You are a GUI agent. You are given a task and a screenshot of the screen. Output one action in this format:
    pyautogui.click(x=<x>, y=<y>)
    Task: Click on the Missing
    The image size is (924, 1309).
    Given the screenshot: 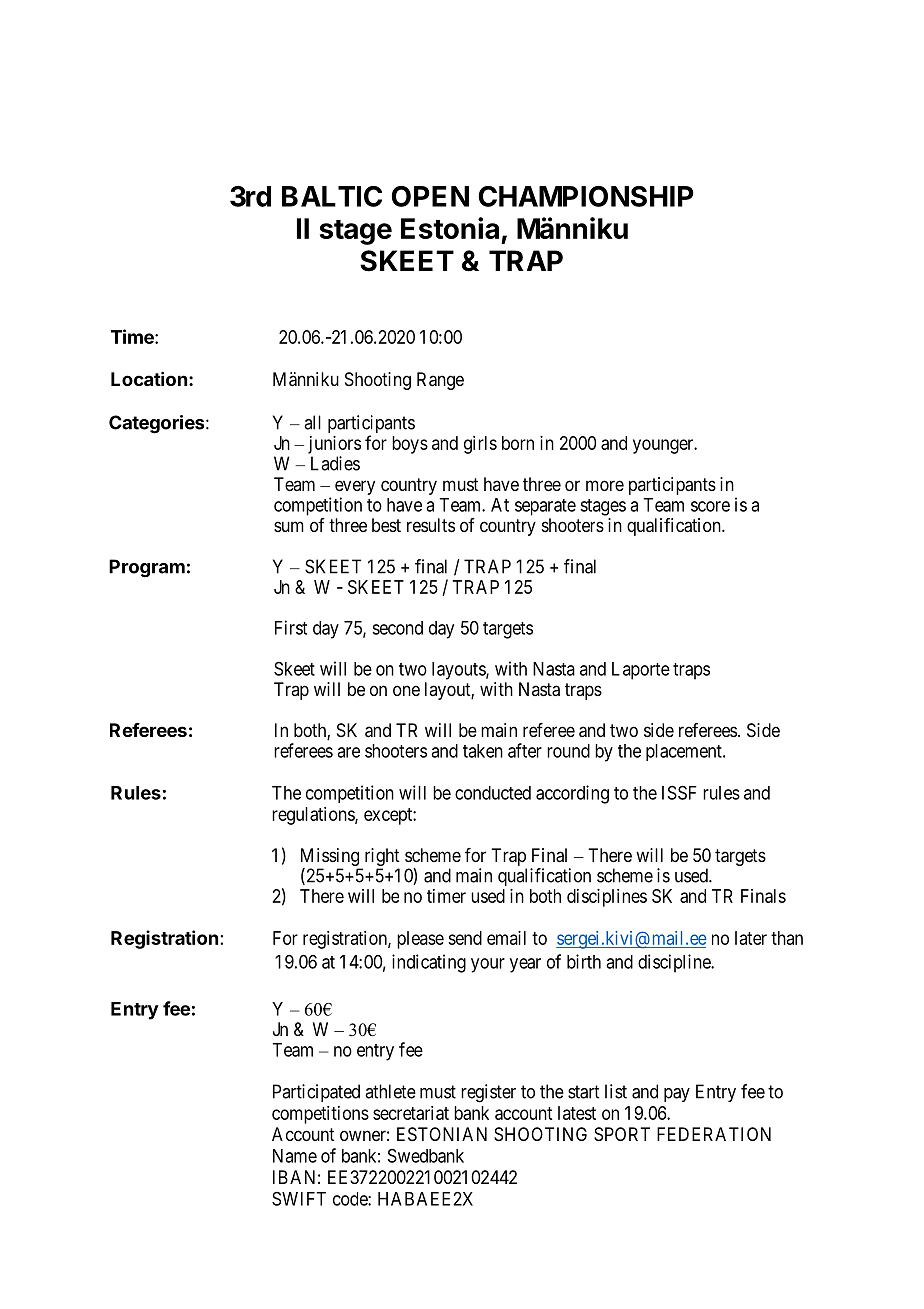 What is the action you would take?
    pyautogui.click(x=331, y=858)
